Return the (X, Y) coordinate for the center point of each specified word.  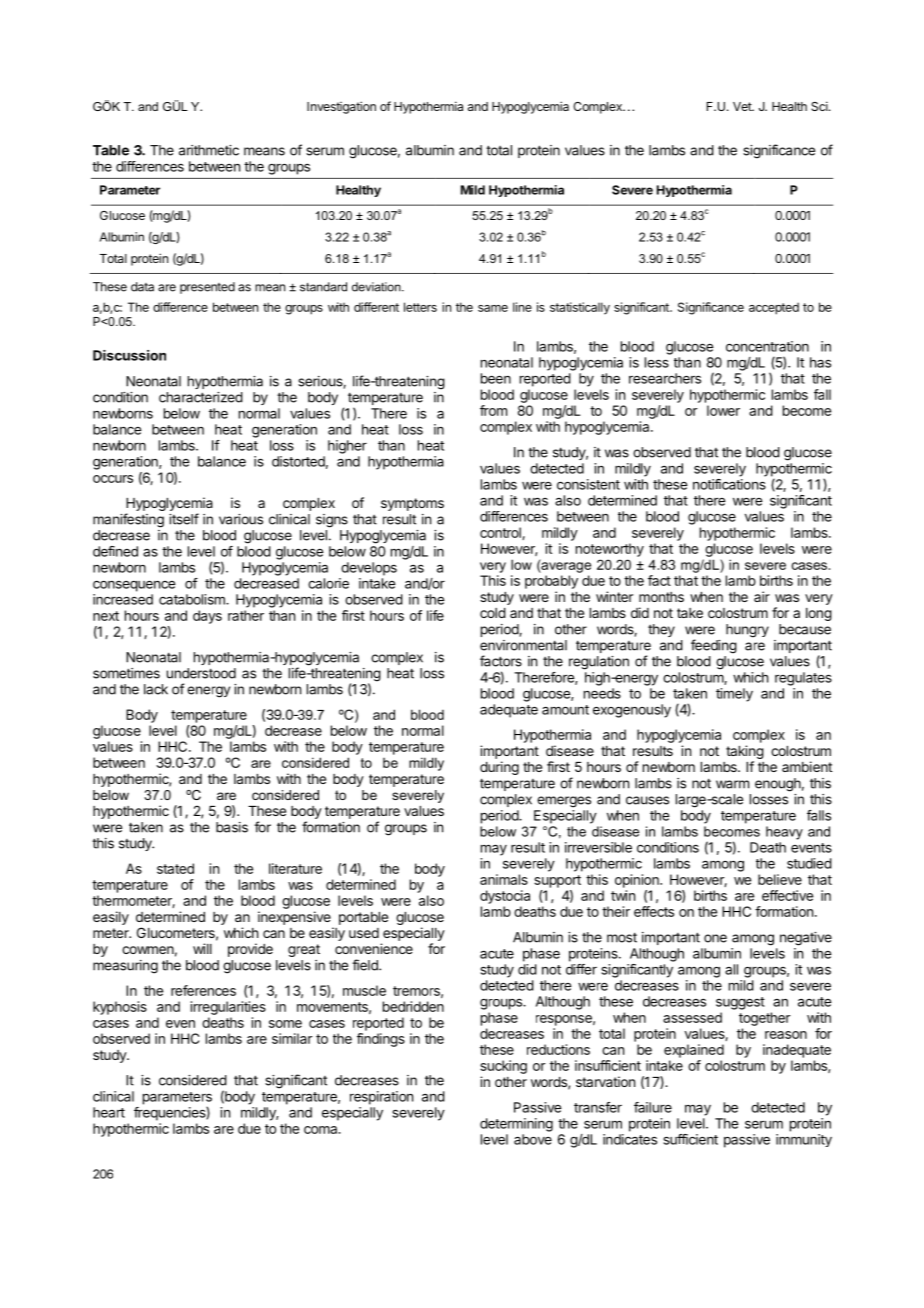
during (499, 768)
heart (109, 1112)
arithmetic (209, 150)
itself (184, 519)
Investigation (341, 107)
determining (516, 1125)
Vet (743, 106)
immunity (804, 1140)
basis (232, 827)
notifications (729, 484)
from (493, 410)
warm (732, 784)
